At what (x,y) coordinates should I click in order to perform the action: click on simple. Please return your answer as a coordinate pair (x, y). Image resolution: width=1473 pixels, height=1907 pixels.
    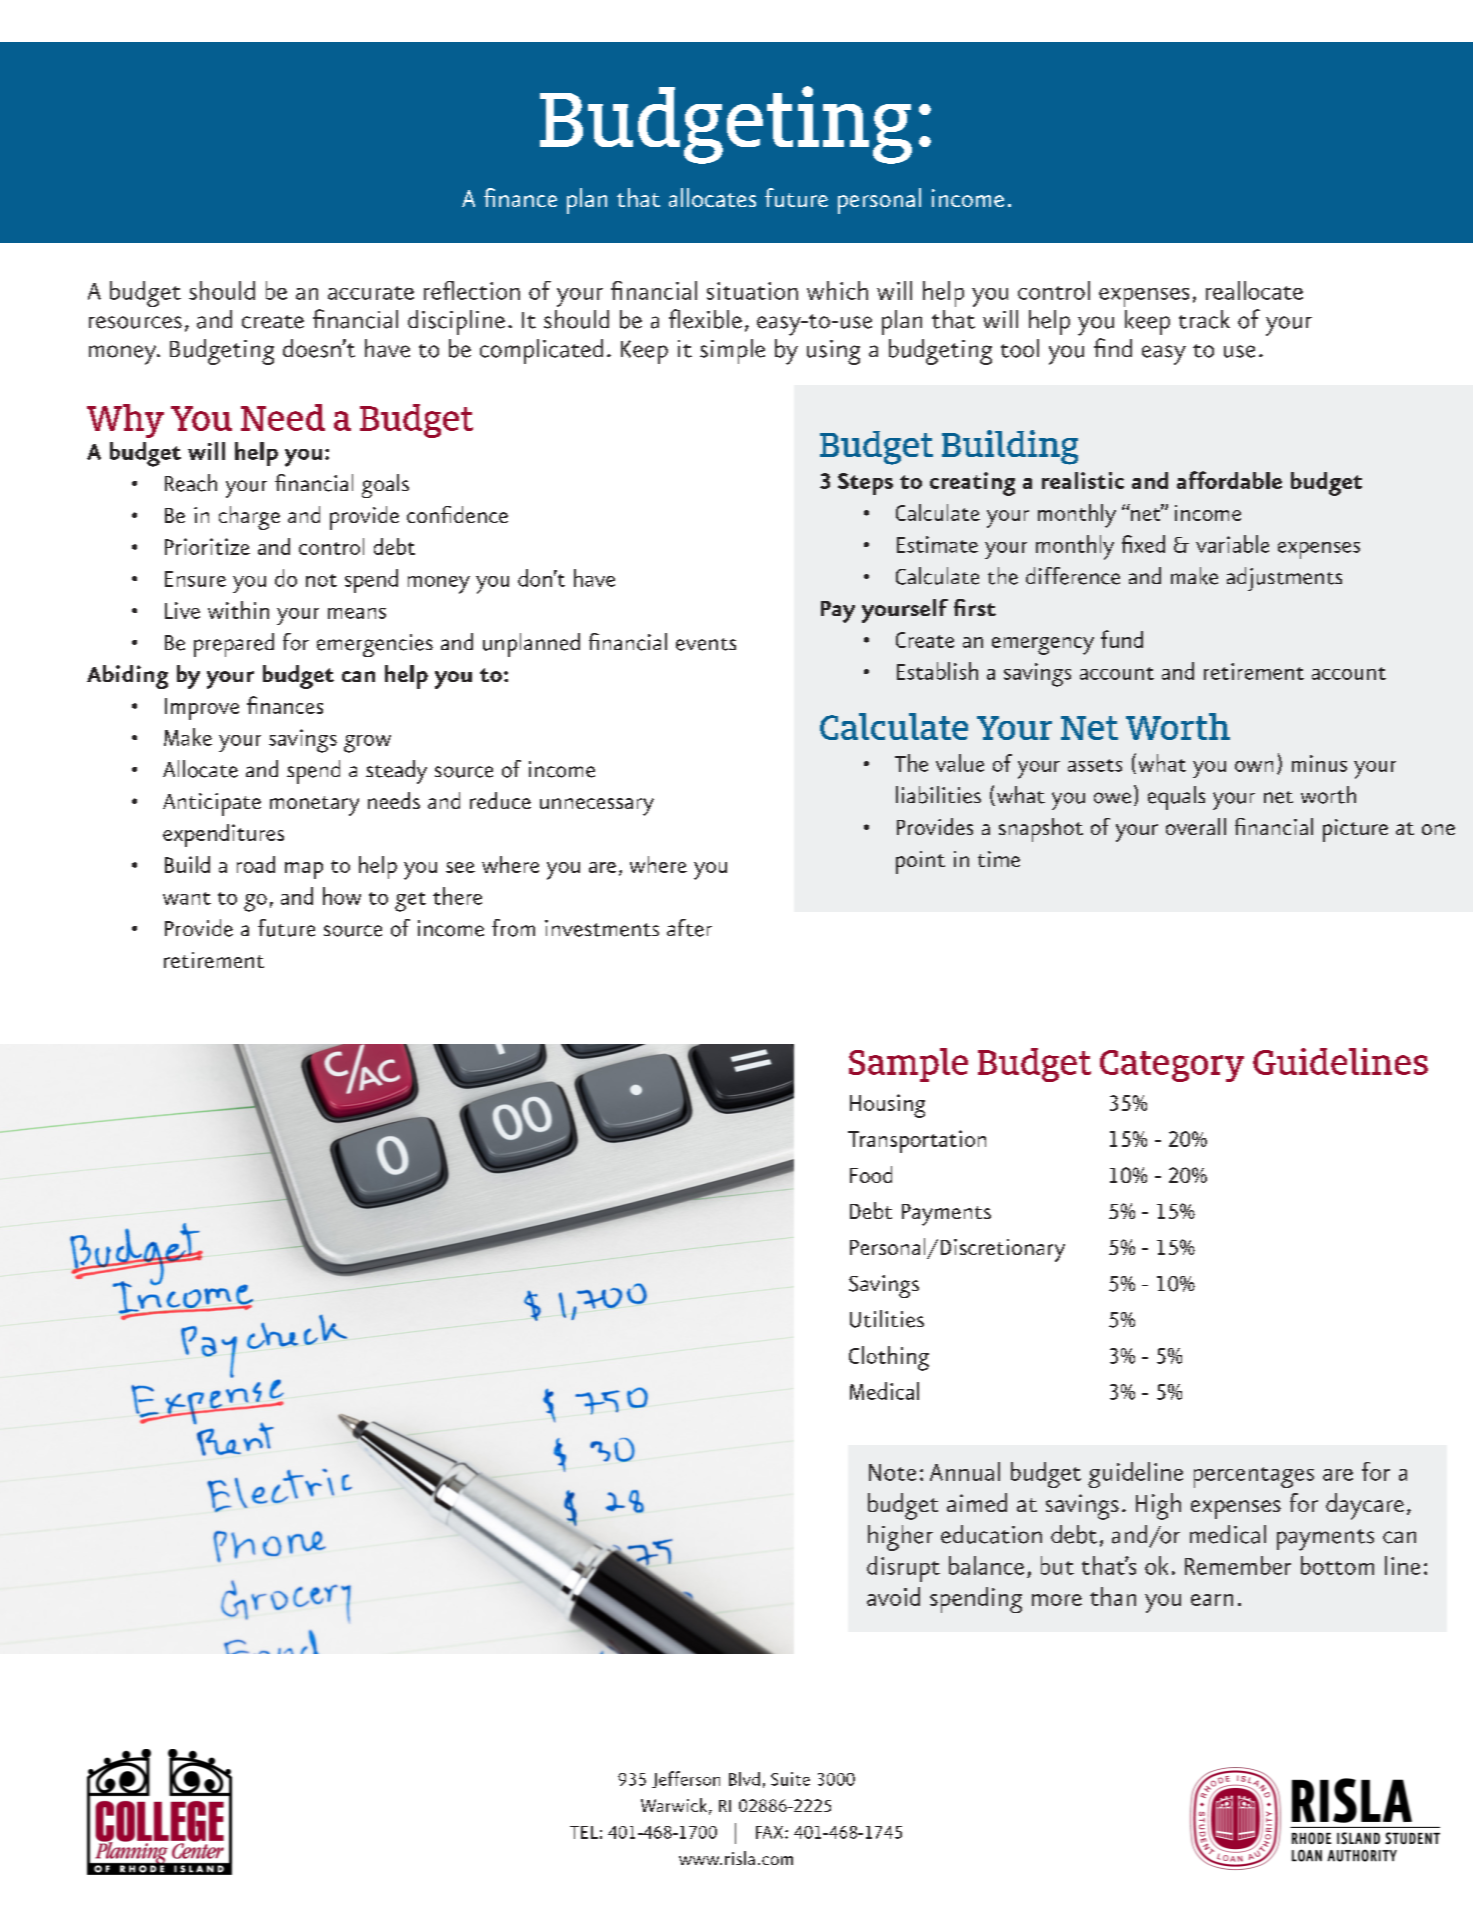
    Looking at the image, I should click on (732, 351).
